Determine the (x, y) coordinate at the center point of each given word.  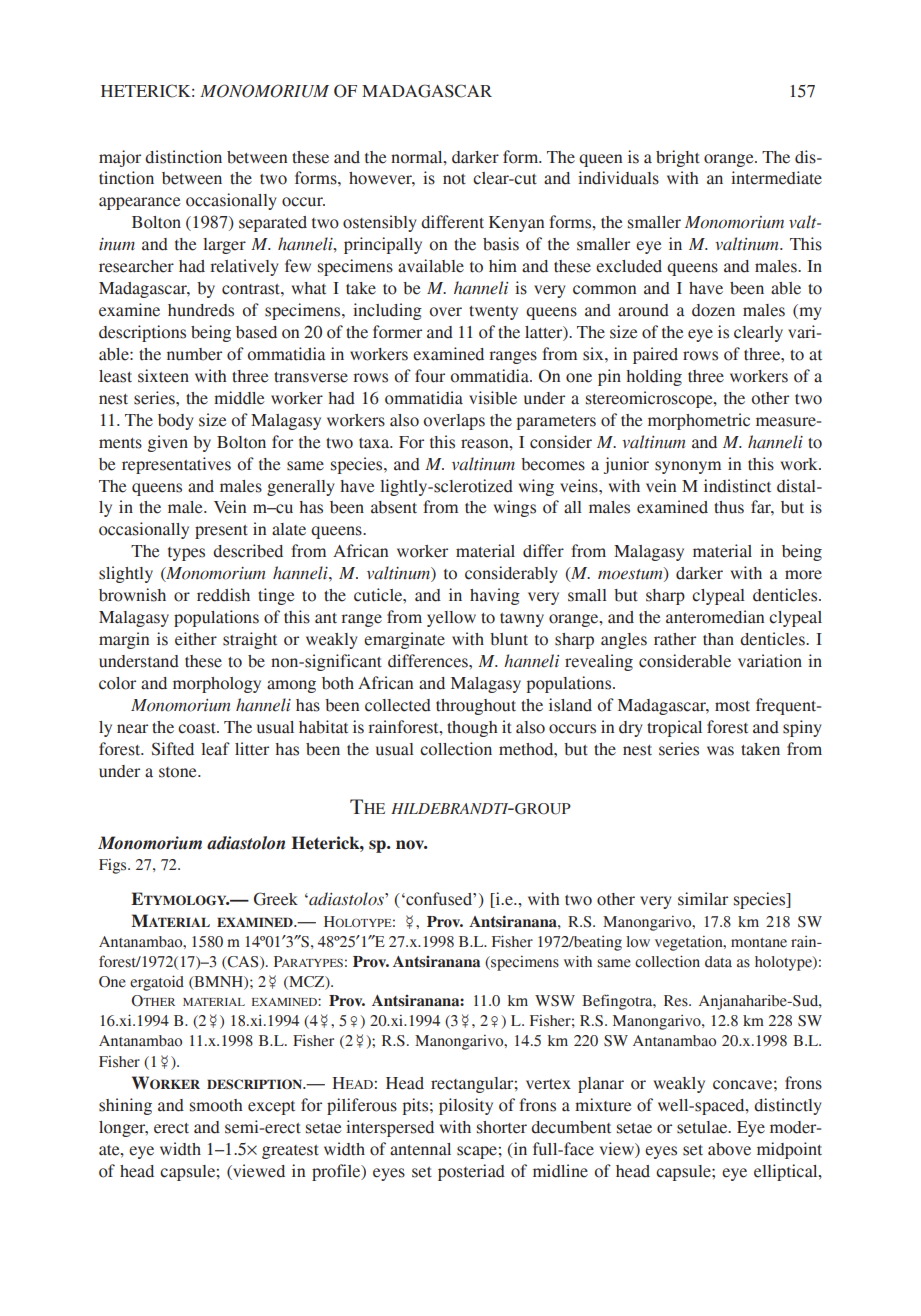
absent (394, 507)
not (454, 179)
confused (439, 899)
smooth (216, 1105)
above (729, 1149)
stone (179, 772)
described (248, 551)
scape (477, 1152)
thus (729, 507)
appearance (140, 203)
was (720, 751)
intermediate (776, 178)
